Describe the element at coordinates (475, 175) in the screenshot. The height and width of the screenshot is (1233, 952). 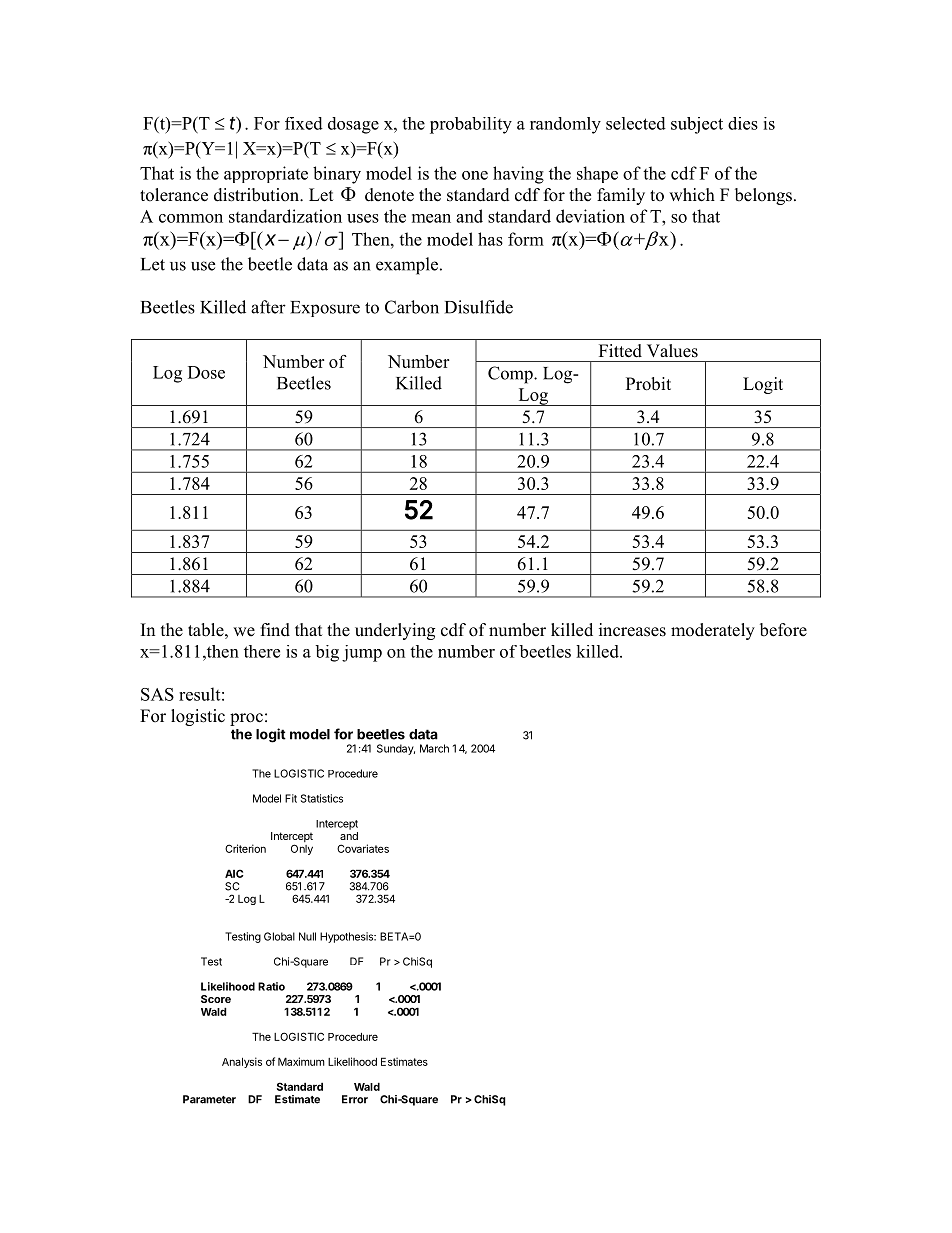
I see `one` at that location.
